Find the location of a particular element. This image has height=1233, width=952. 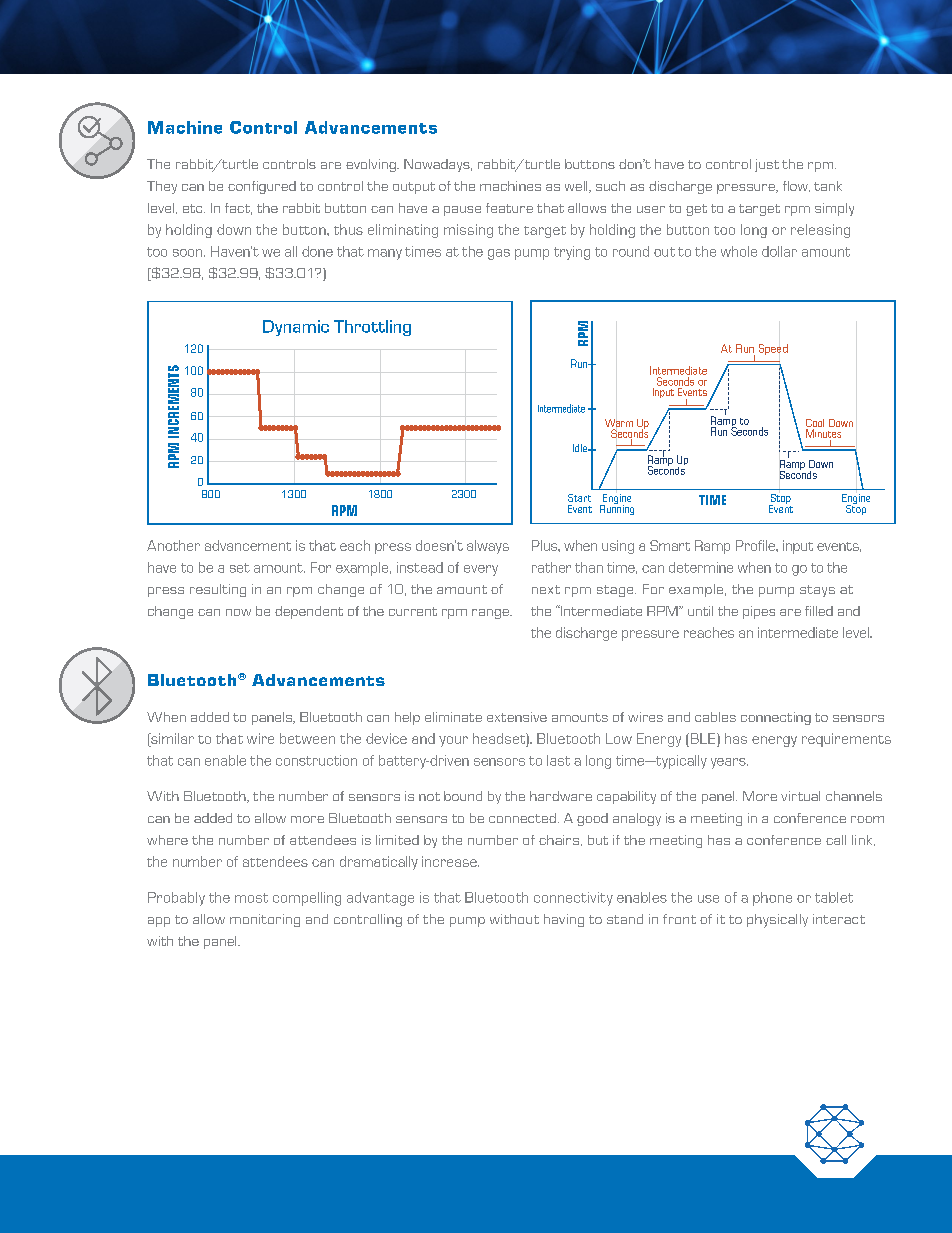

most is located at coordinates (251, 898).
